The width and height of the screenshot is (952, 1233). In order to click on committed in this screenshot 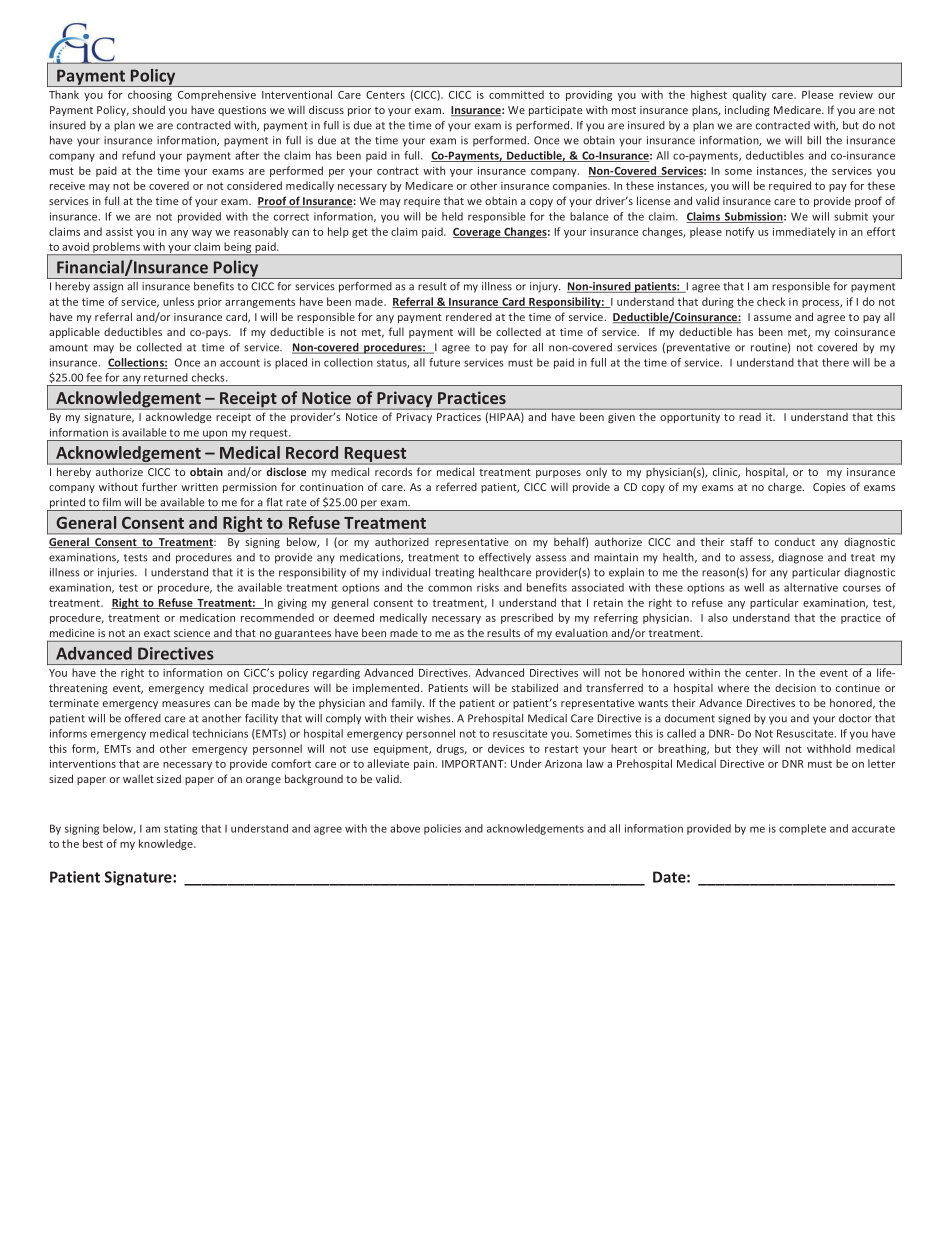, I will do `click(516, 94)`.
